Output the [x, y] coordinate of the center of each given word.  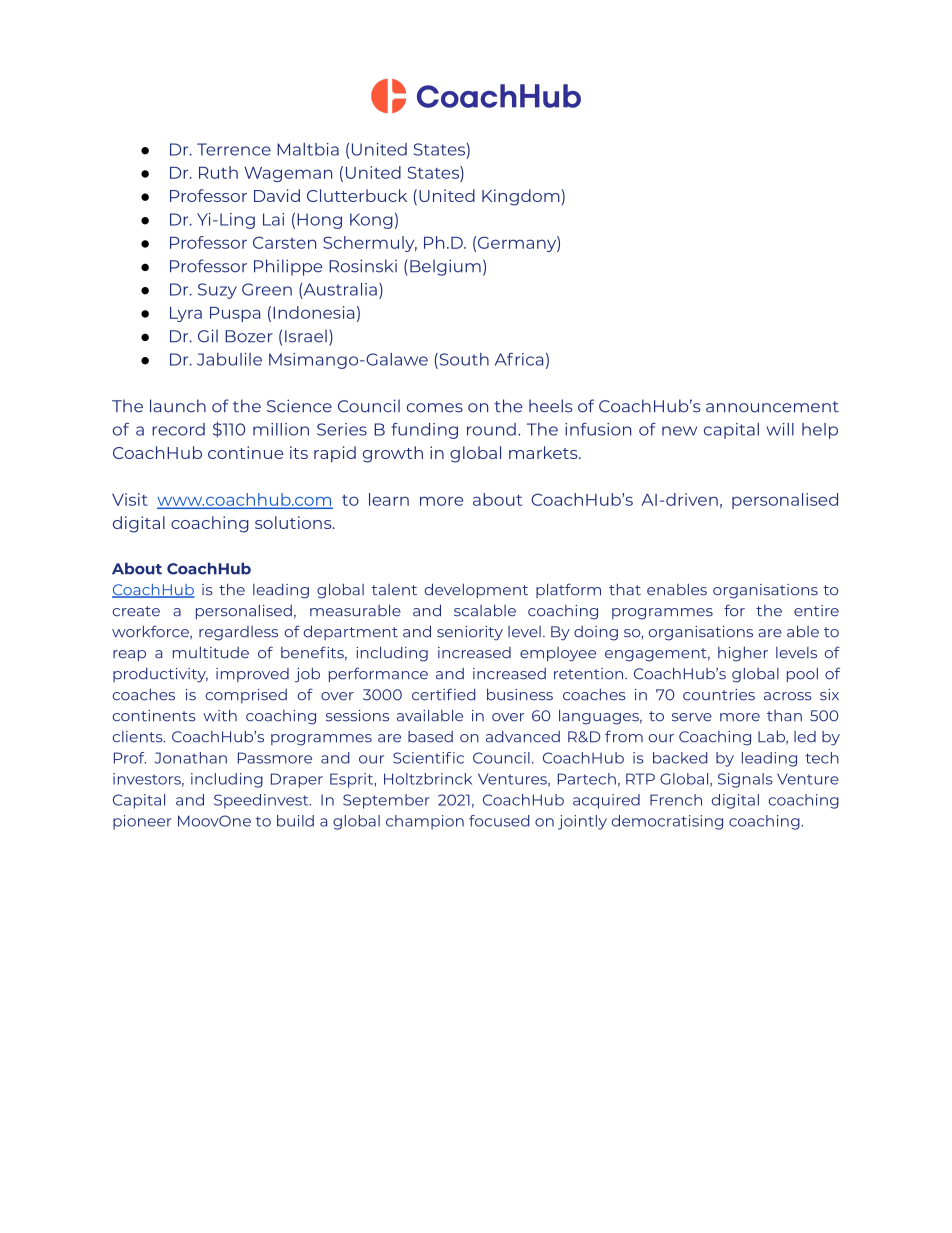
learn [389, 499]
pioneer [142, 822]
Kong [371, 221]
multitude [211, 652]
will [780, 429]
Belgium [445, 267]
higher [743, 654]
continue [245, 452]
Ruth [218, 172]
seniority [470, 633]
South [463, 360]
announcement [772, 407]
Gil [208, 336]
